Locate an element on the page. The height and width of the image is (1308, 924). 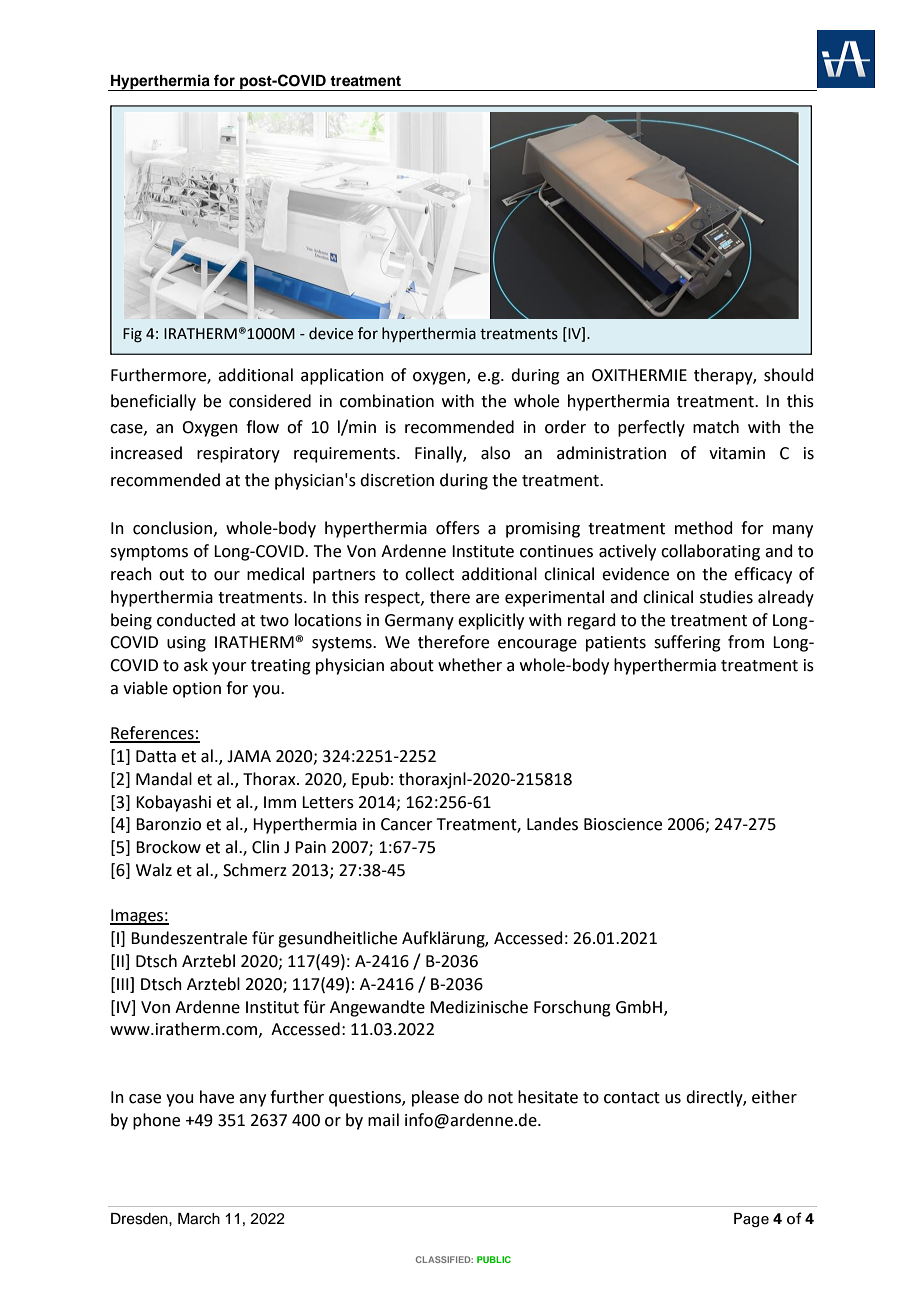
III is located at coordinates (124, 983).
